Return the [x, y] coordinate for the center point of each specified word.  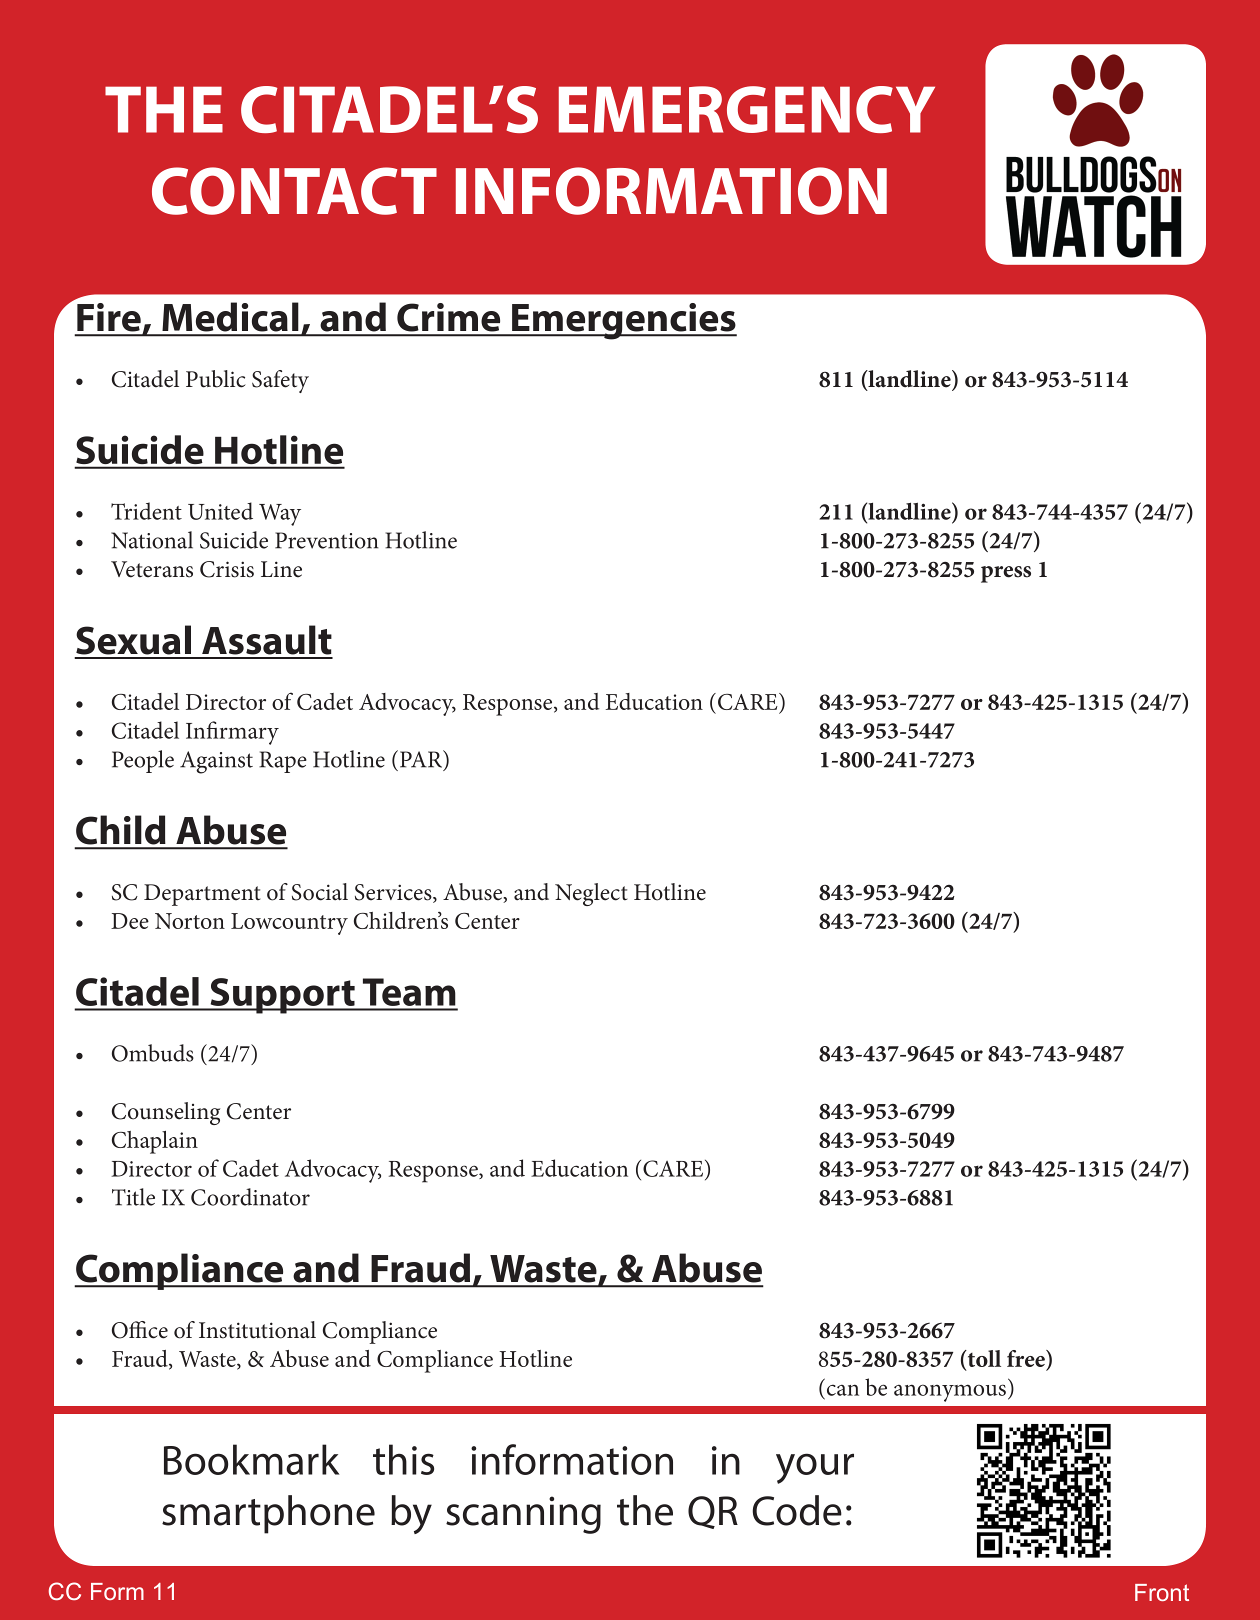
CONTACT [294, 191]
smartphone [268, 1514]
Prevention [327, 540]
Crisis [227, 569]
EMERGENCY [747, 109]
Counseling [166, 1113]
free [1027, 1360]
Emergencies [623, 321]
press [1006, 574]
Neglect [591, 894]
